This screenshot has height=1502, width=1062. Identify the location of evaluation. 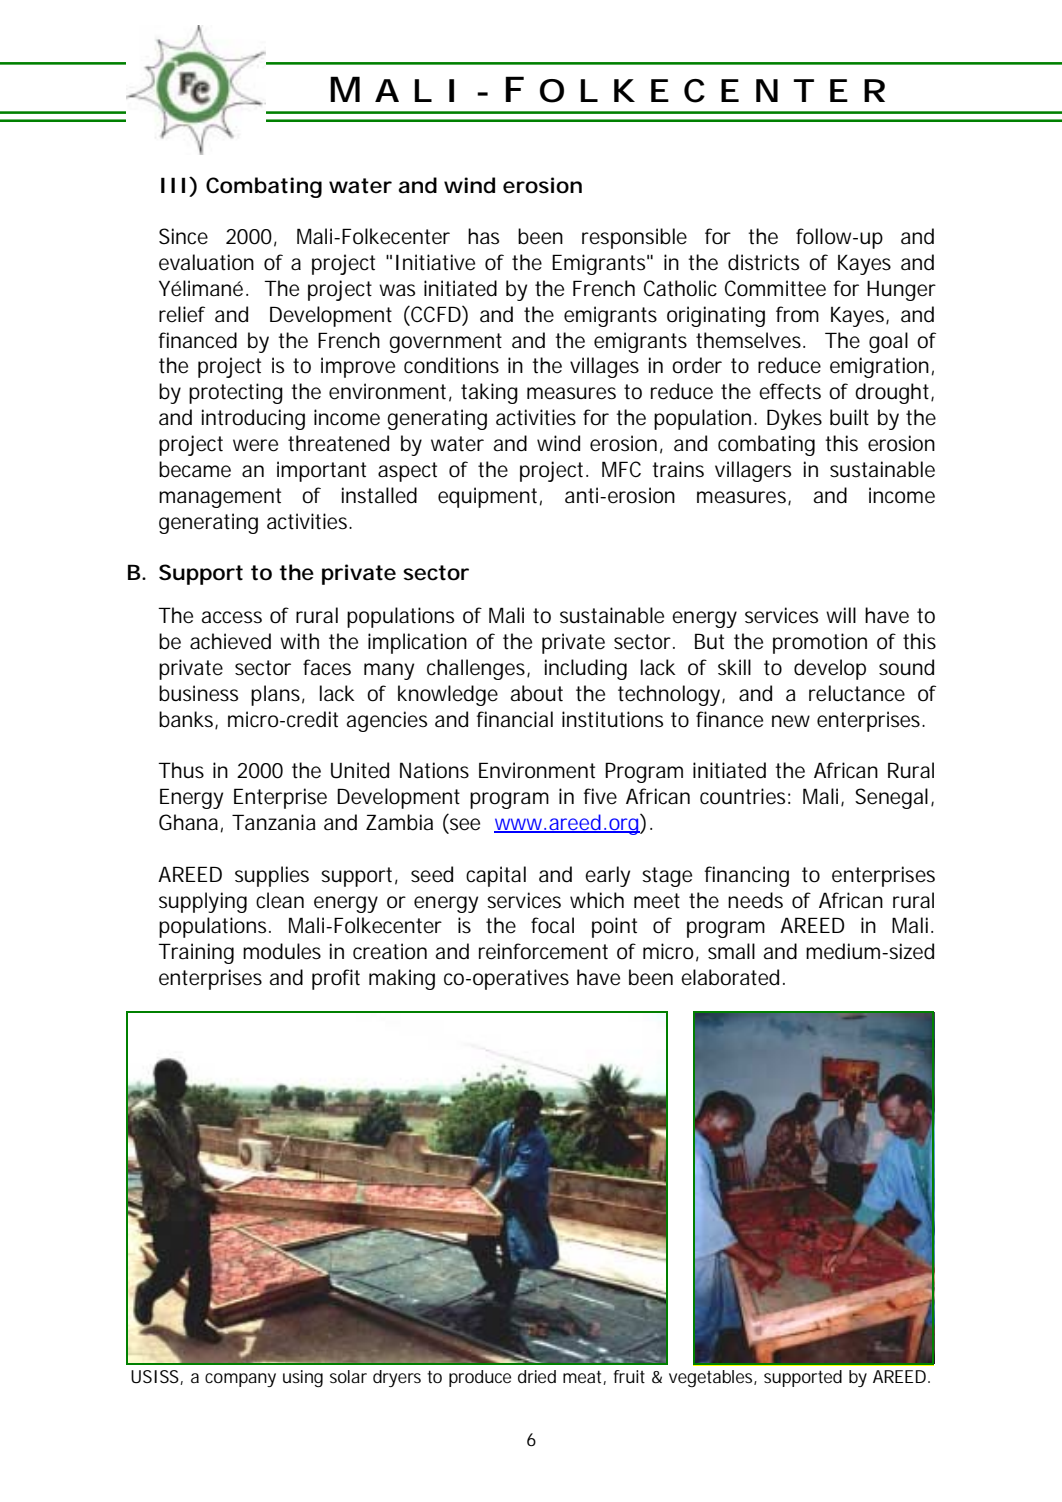
(206, 262).
